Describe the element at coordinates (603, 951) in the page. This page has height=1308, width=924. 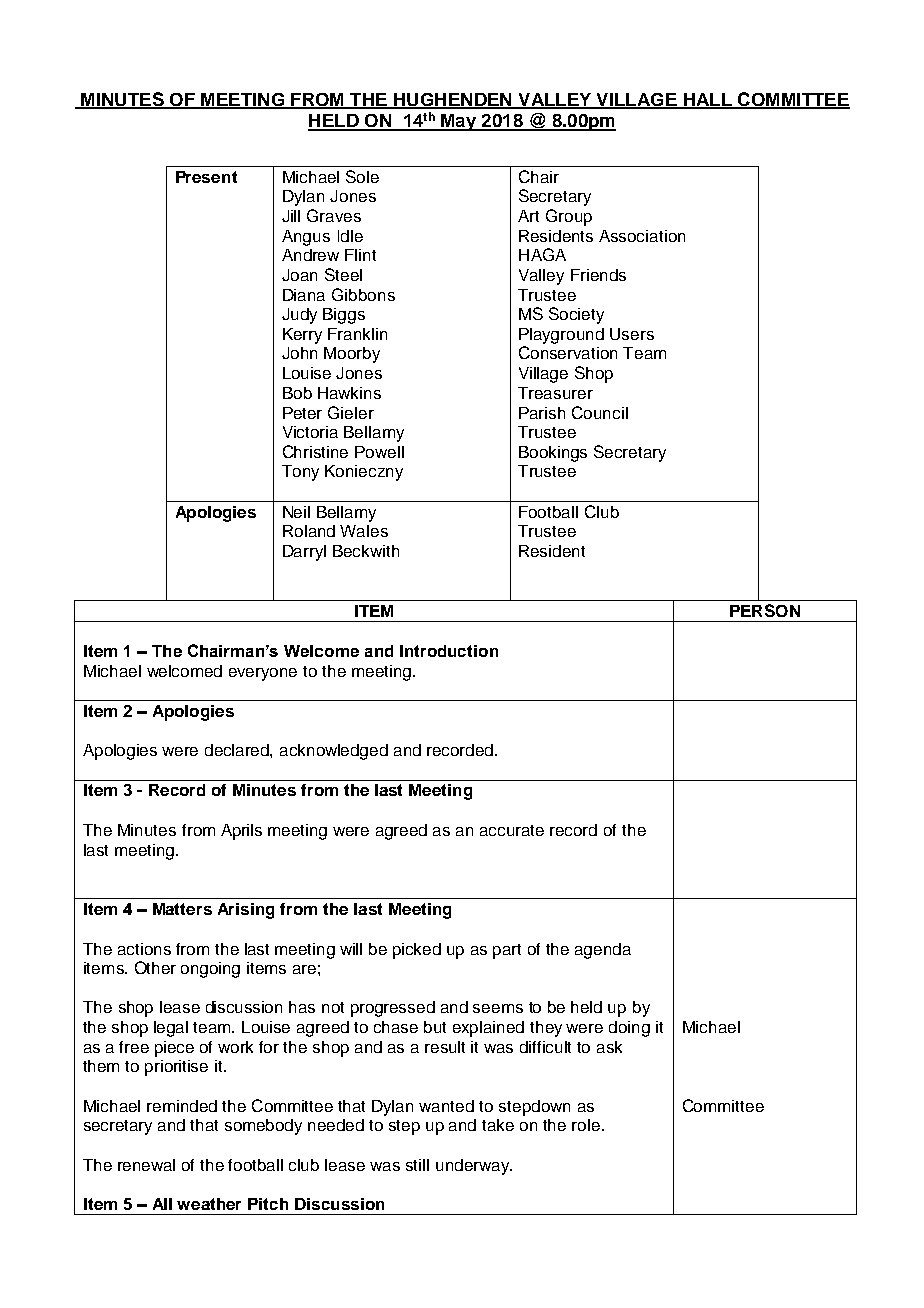
I see `agenda` at that location.
